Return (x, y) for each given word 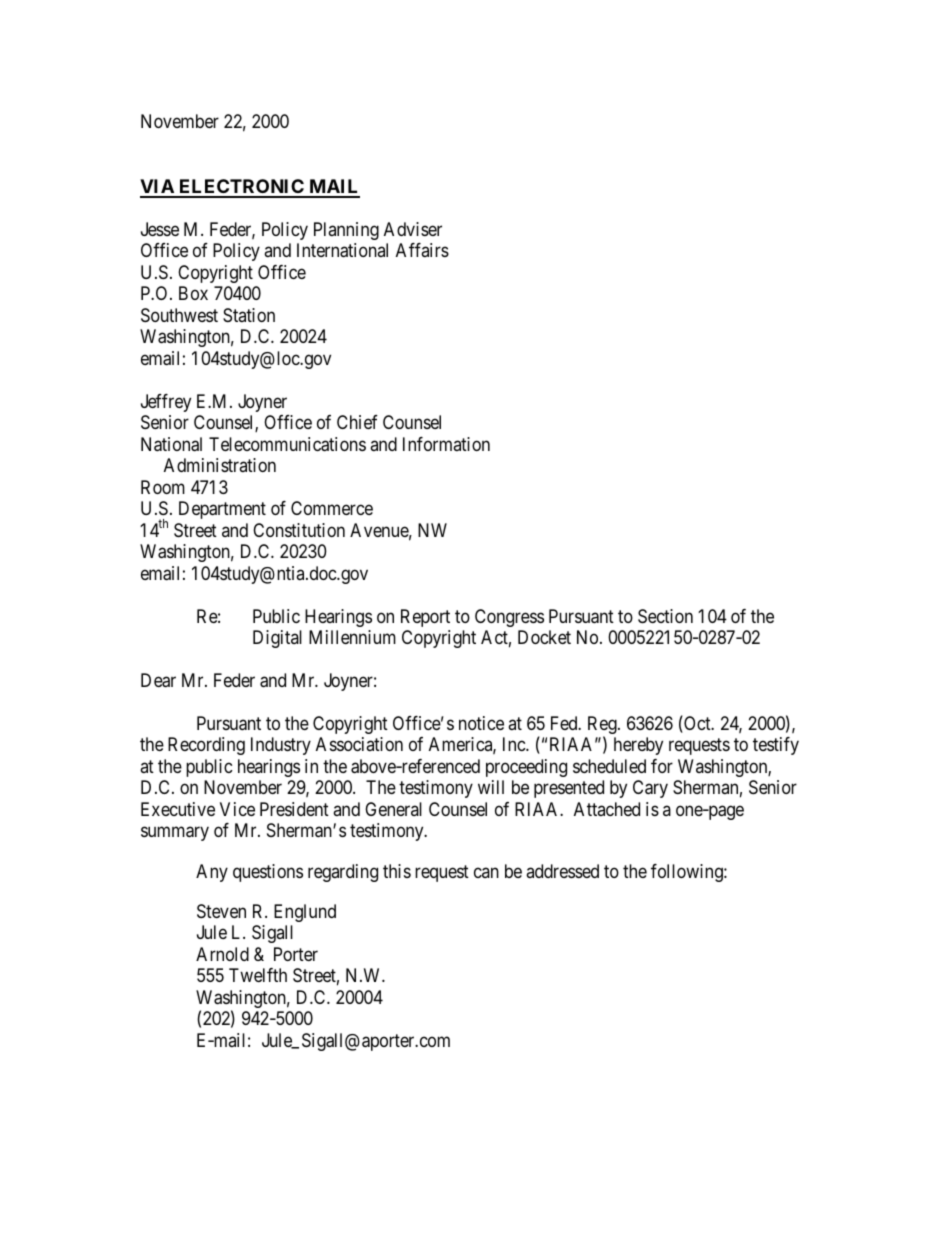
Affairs (422, 250)
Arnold (222, 954)
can (486, 872)
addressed (562, 871)
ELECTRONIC (241, 188)
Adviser (413, 229)
